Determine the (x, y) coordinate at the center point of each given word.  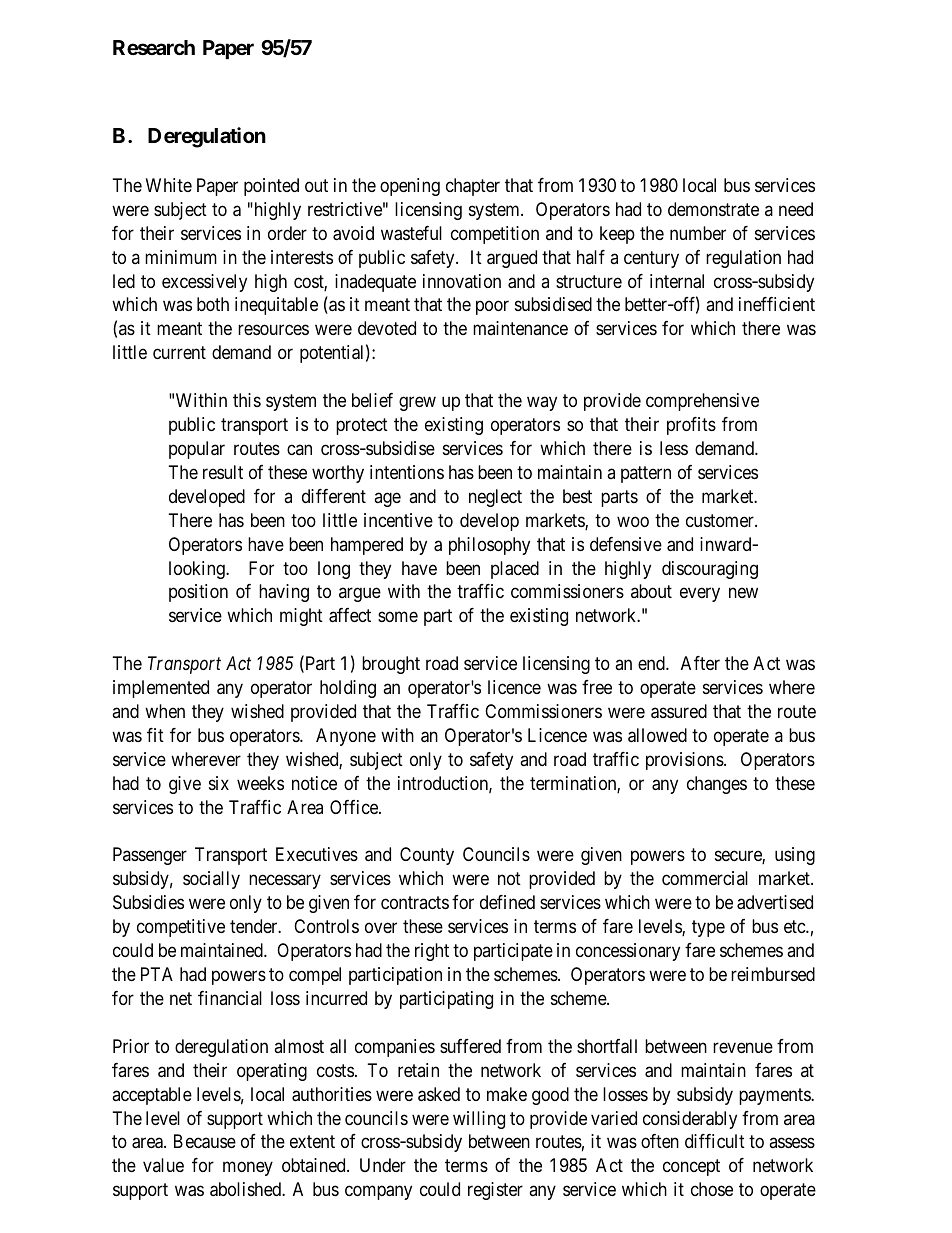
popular (197, 450)
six (219, 783)
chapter (473, 187)
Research (154, 47)
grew (417, 404)
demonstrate (713, 209)
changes (717, 785)
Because (205, 1141)
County (427, 856)
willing (479, 1120)
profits (691, 426)
